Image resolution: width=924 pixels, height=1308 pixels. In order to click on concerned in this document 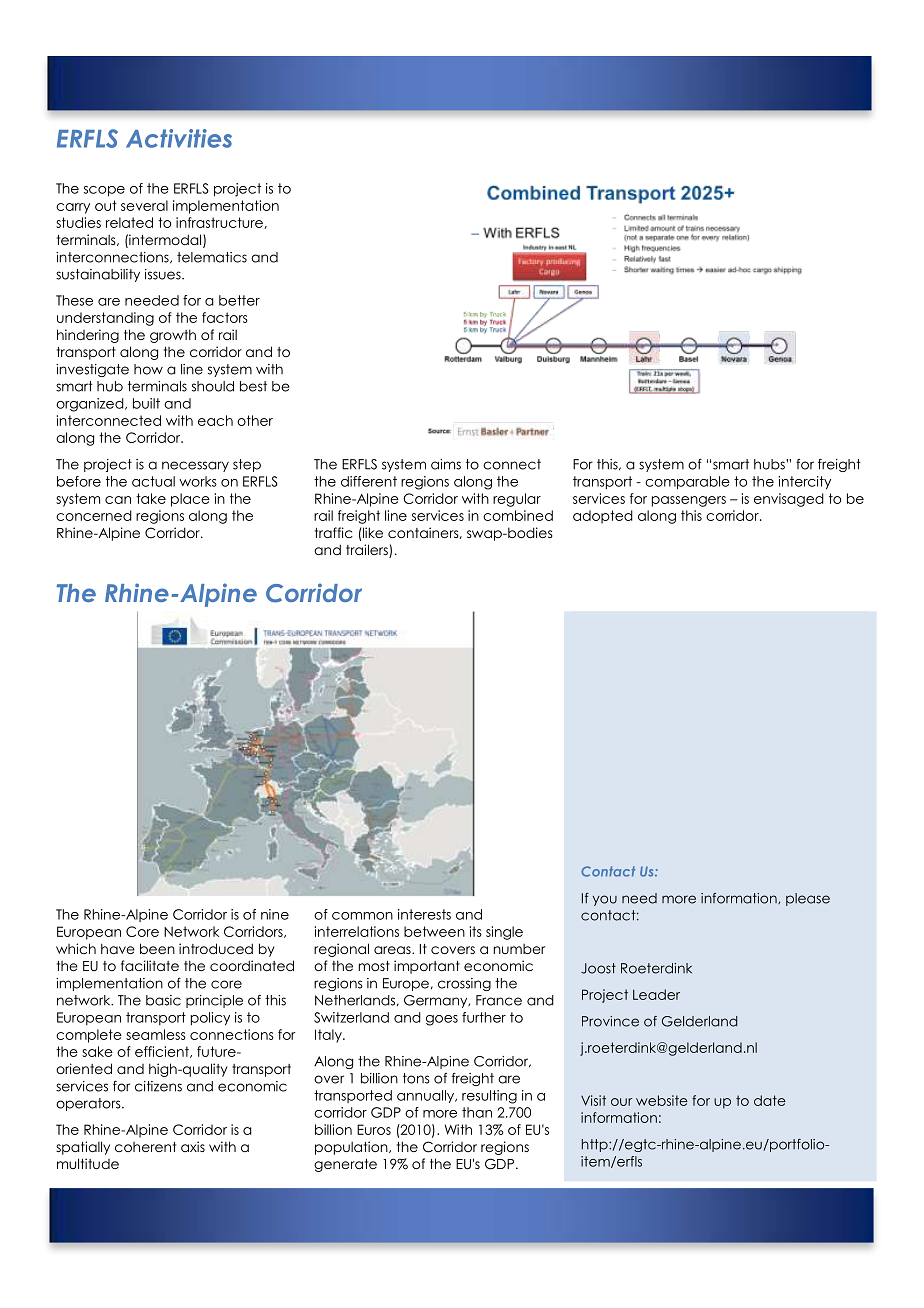, I will do `click(94, 515)`.
